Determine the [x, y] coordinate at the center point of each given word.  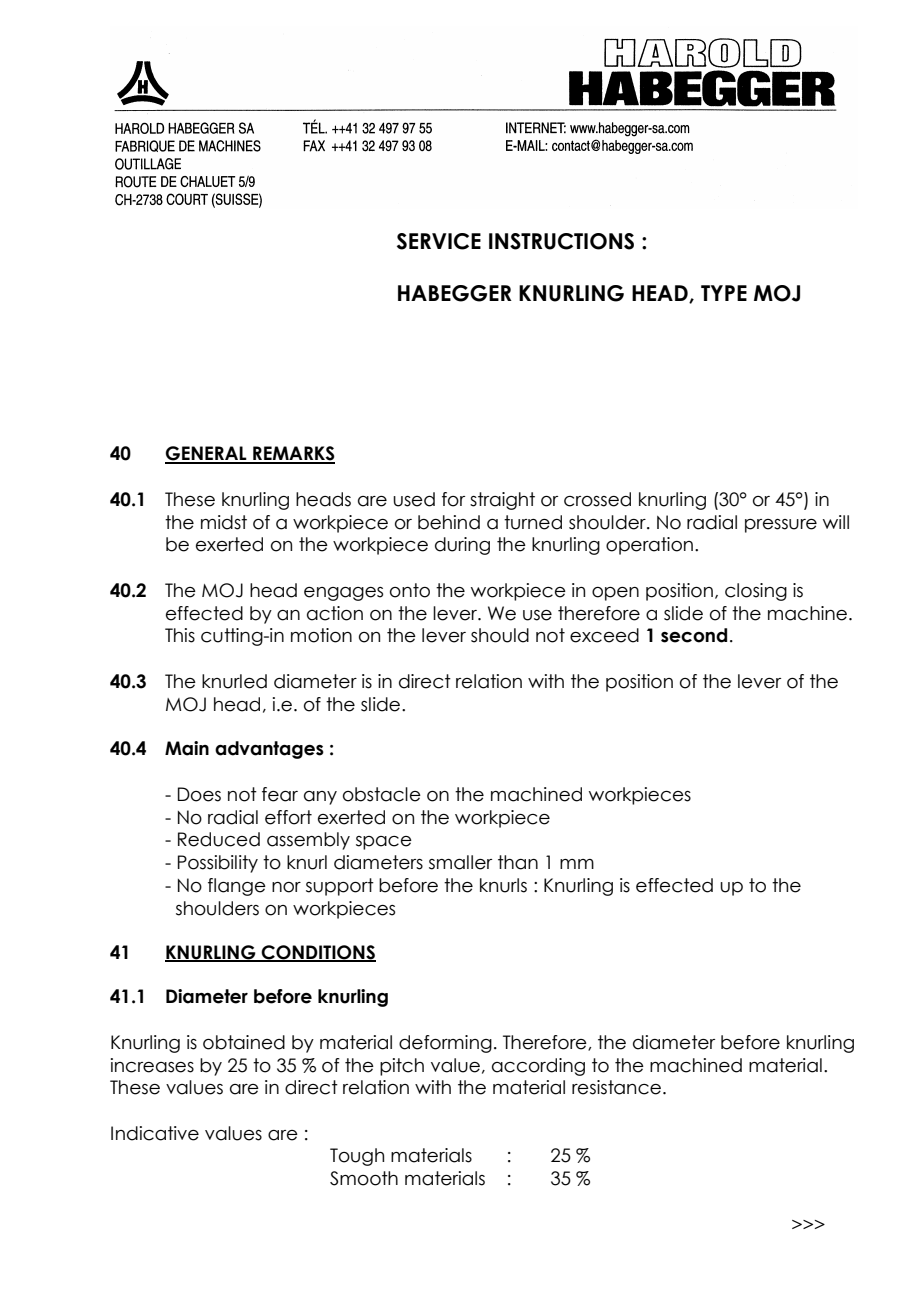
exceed [604, 635]
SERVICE [439, 241]
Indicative [155, 1133]
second [694, 635]
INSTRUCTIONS [561, 241]
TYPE [724, 293]
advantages [269, 750]
